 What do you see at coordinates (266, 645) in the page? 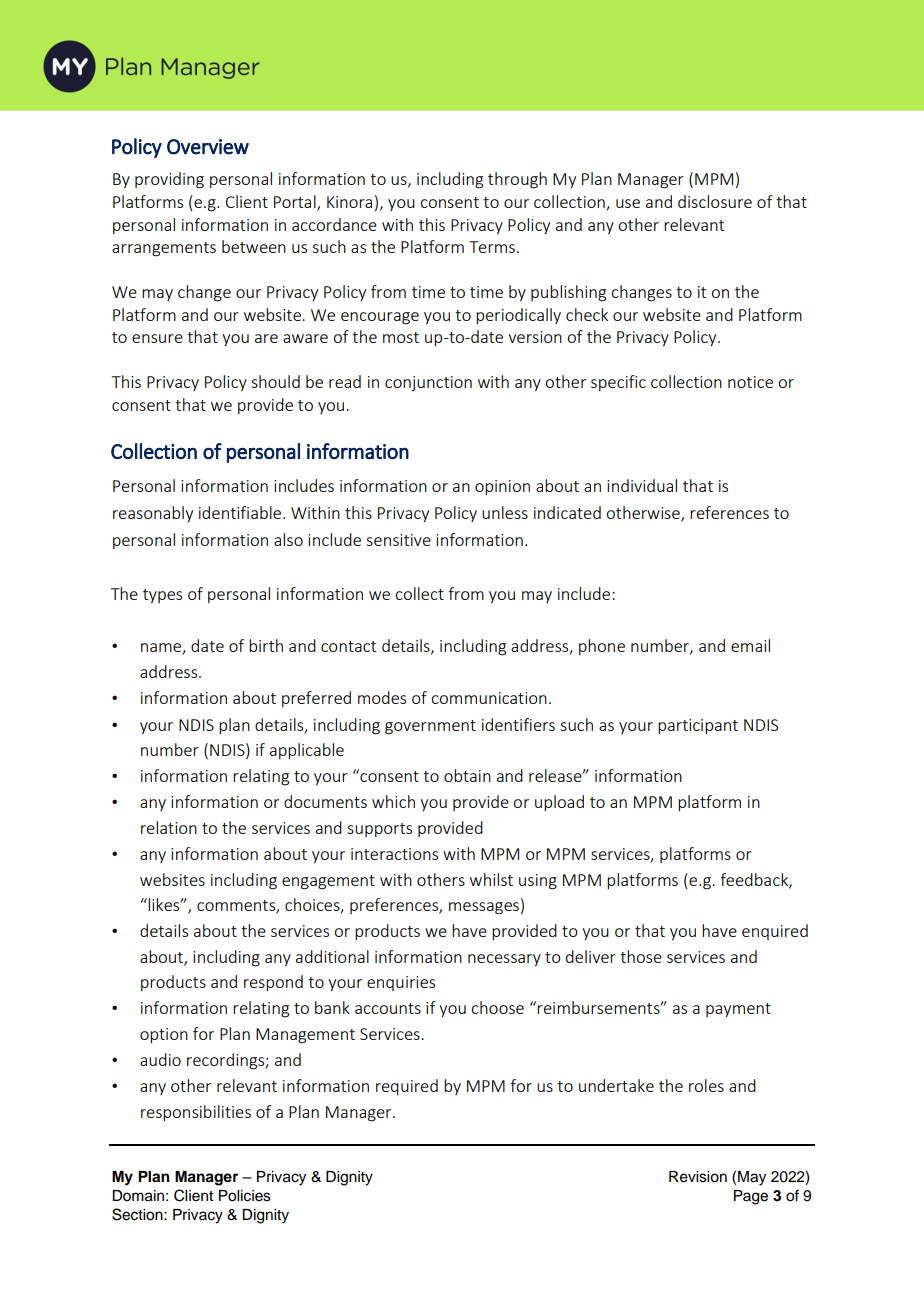
I see `birth` at bounding box center [266, 645].
